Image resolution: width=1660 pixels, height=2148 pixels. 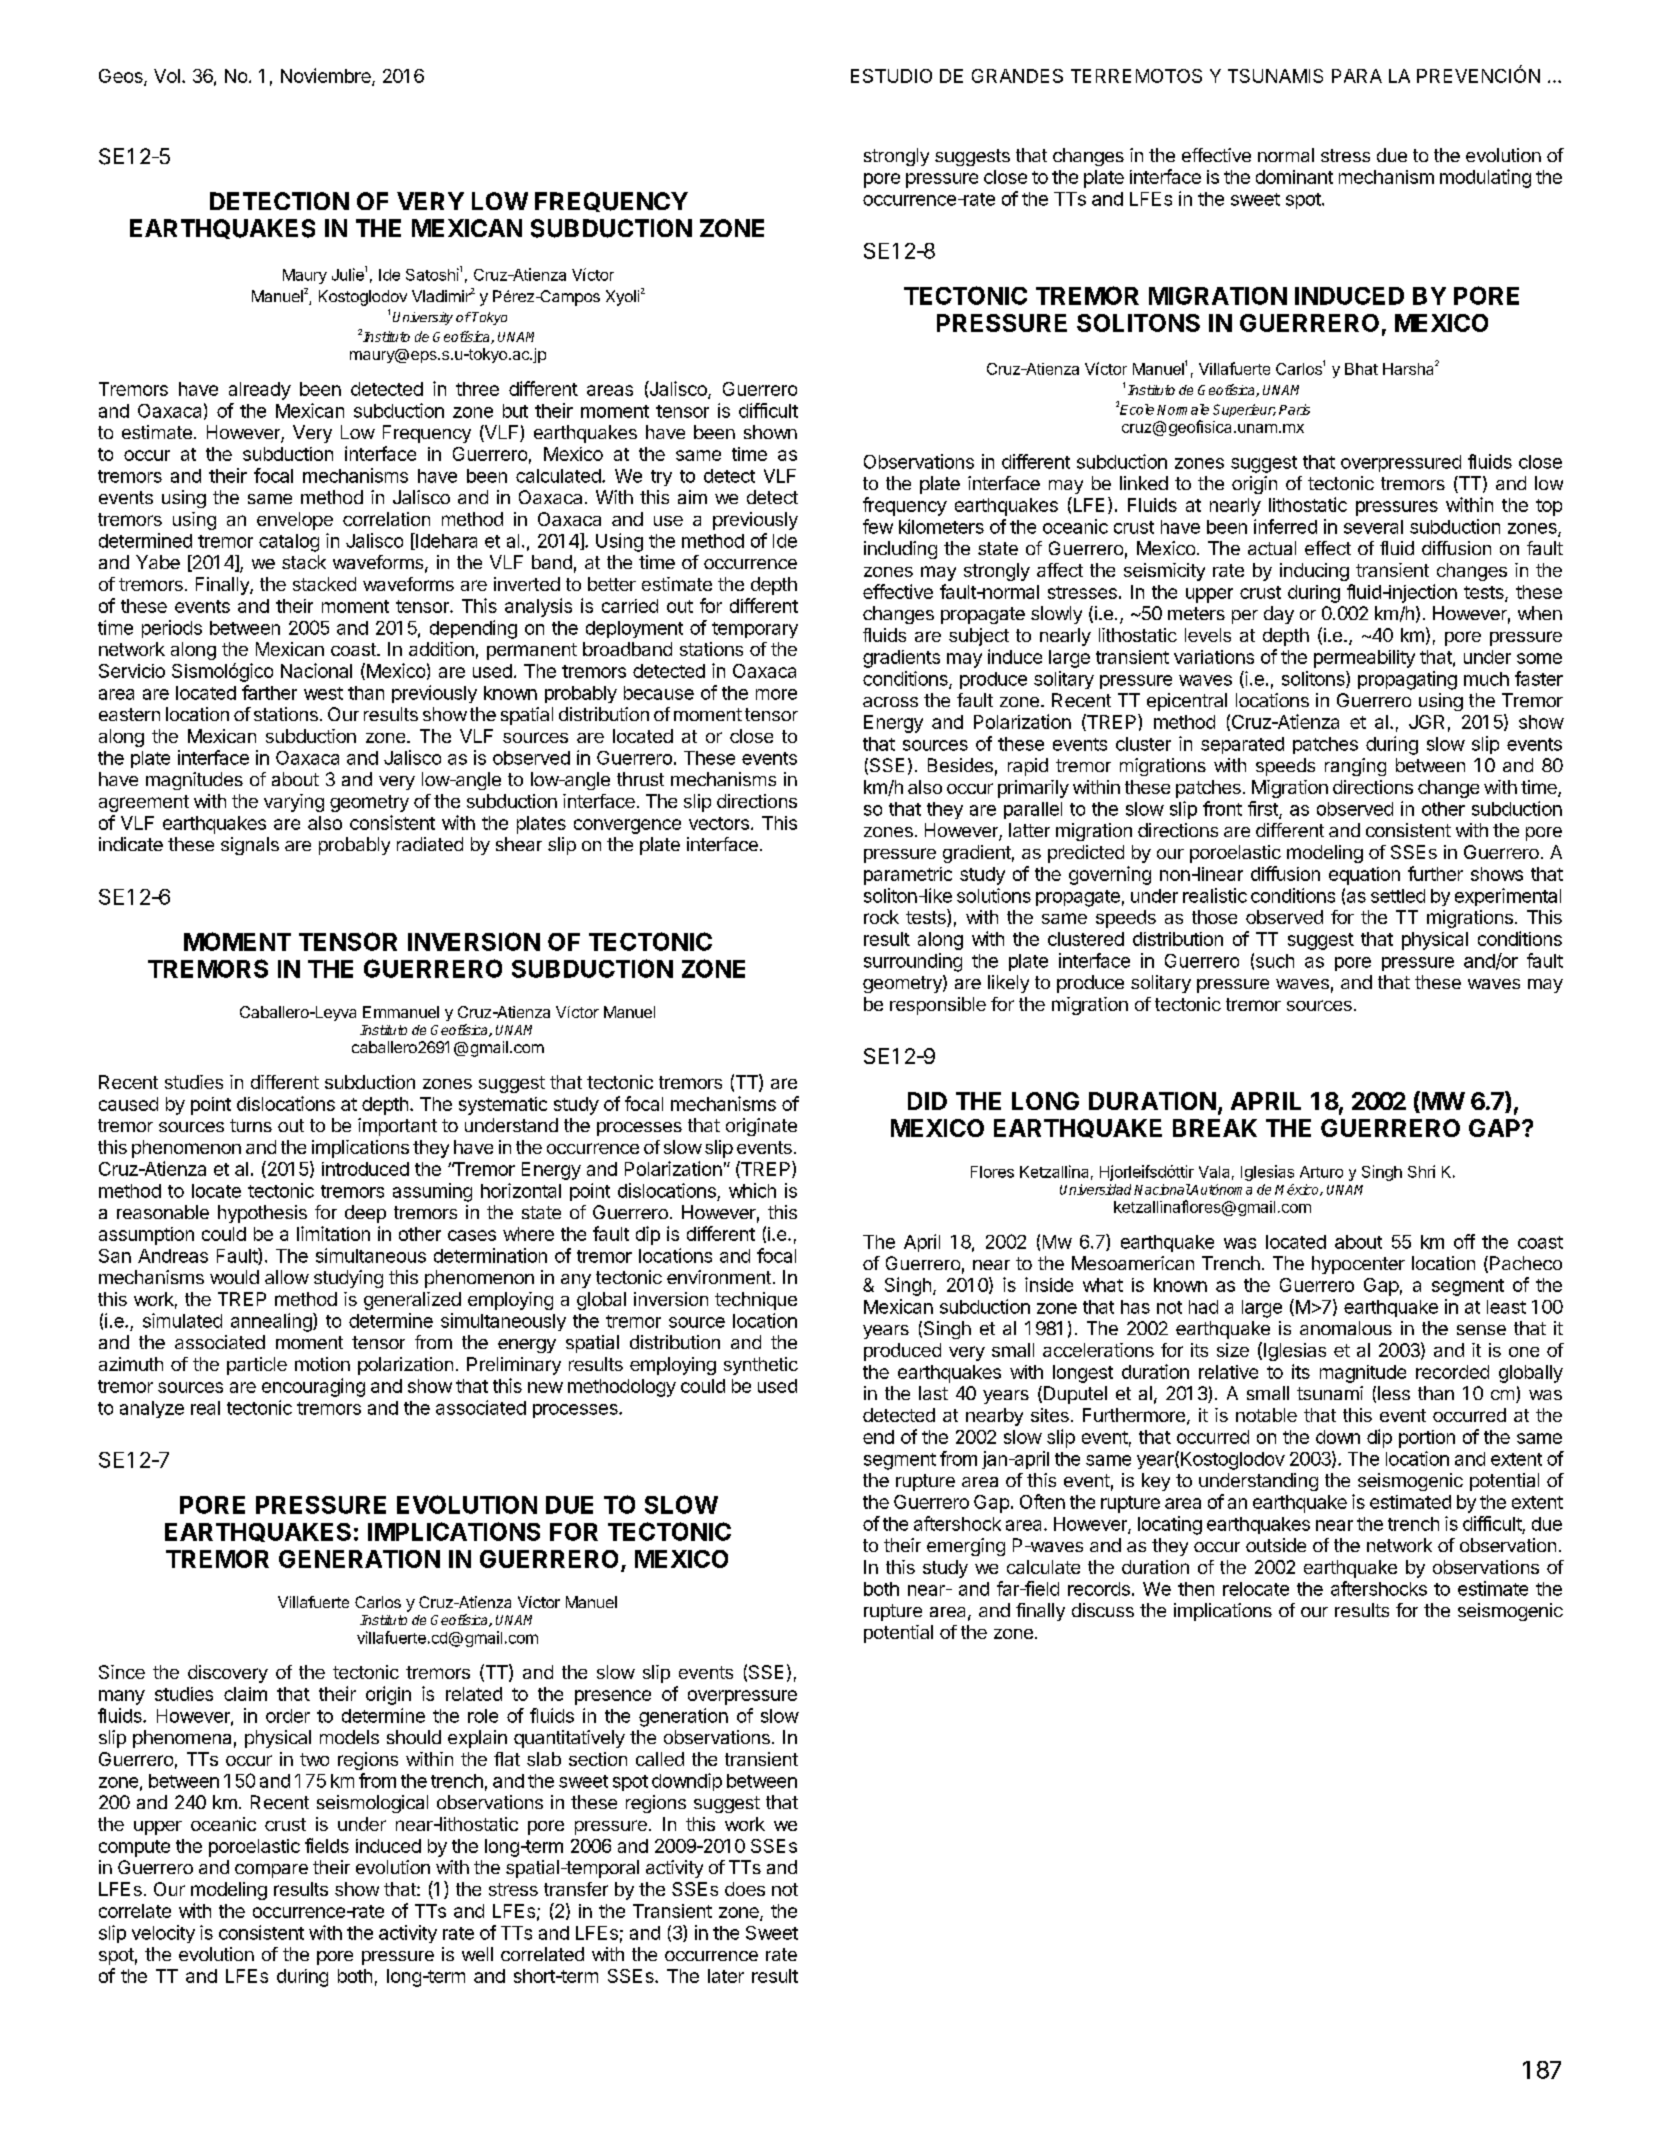 What do you see at coordinates (313, 1387) in the screenshot?
I see `encouraging` at bounding box center [313, 1387].
